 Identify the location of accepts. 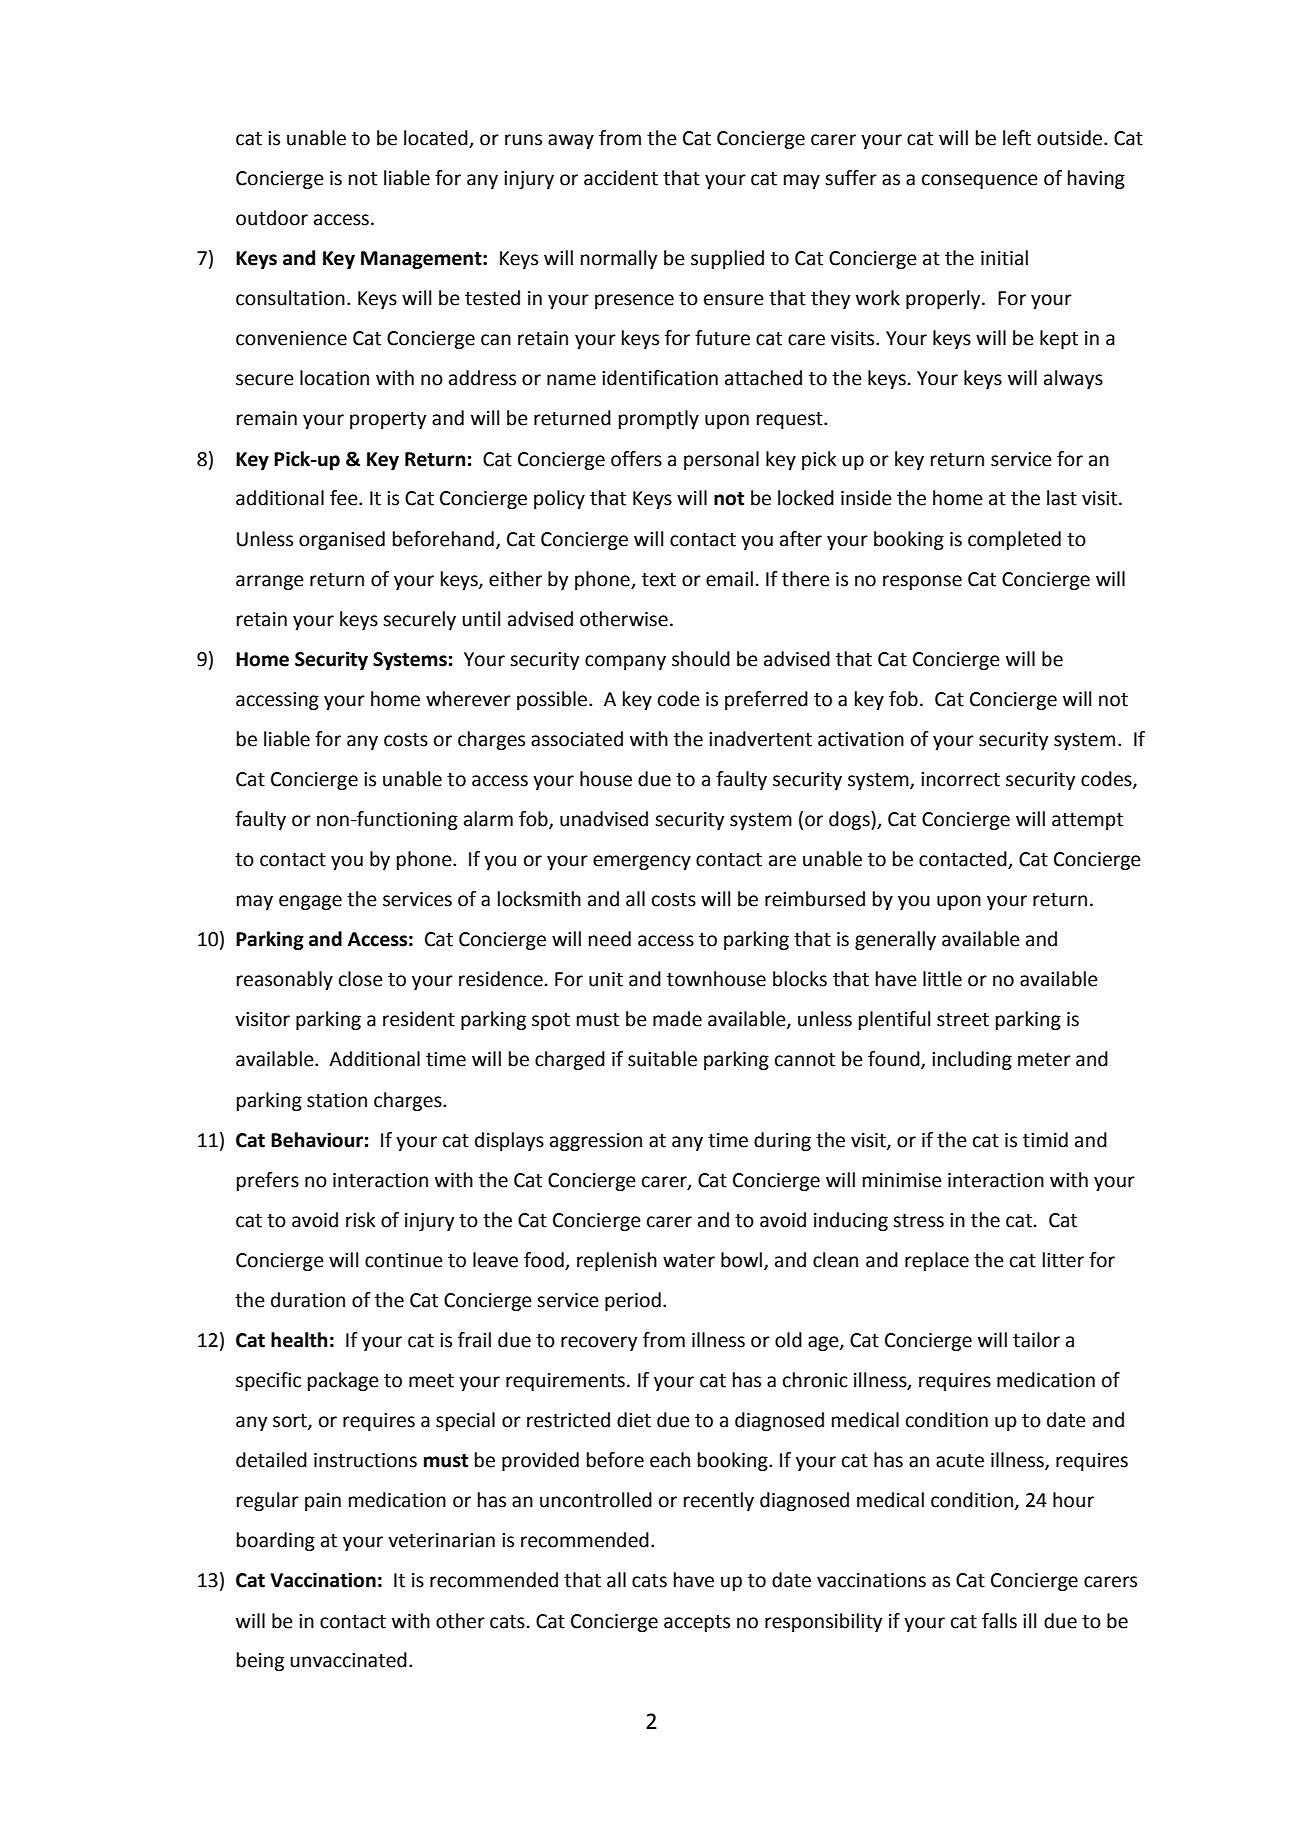
(697, 1623).
